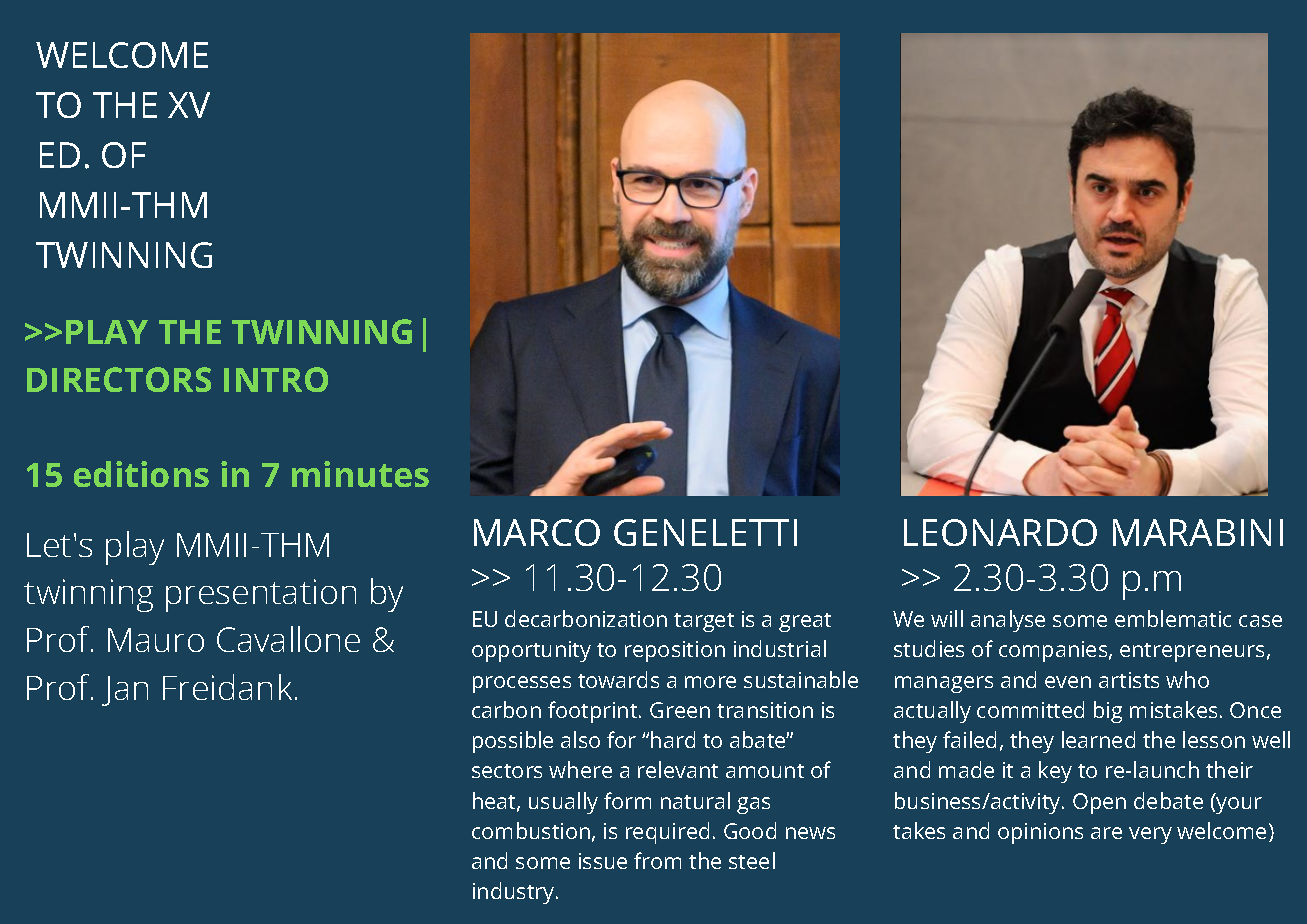 The width and height of the document is (1307, 924). I want to click on target, so click(704, 622).
